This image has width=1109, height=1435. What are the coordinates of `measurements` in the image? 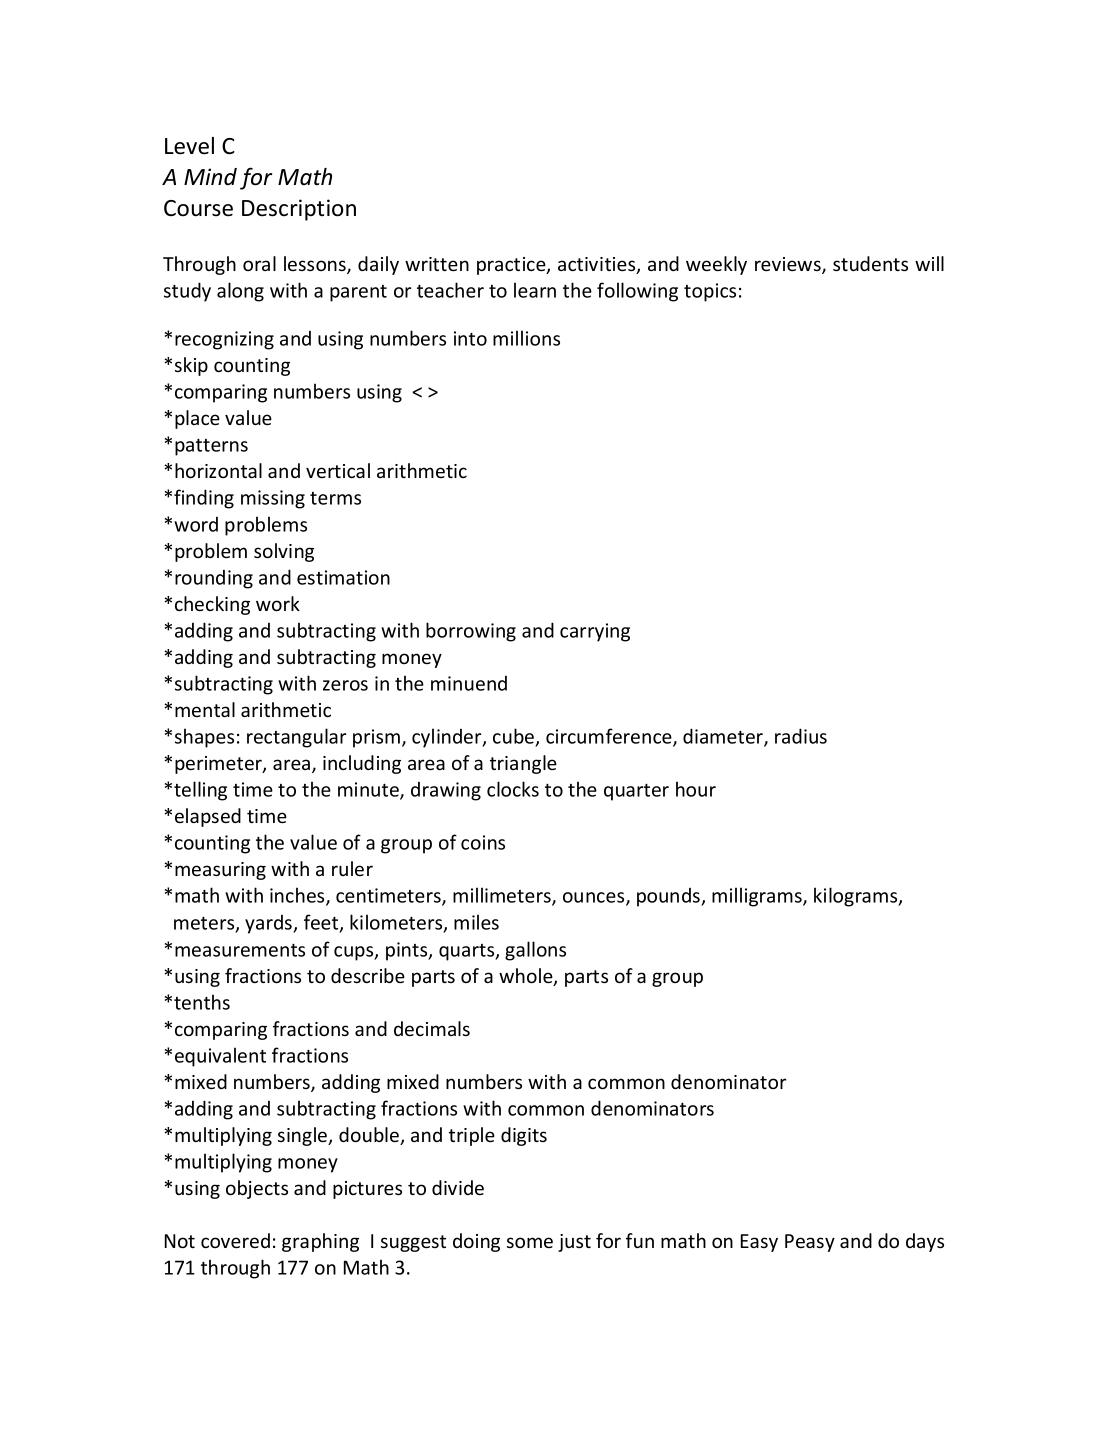 It's located at (240, 950).
